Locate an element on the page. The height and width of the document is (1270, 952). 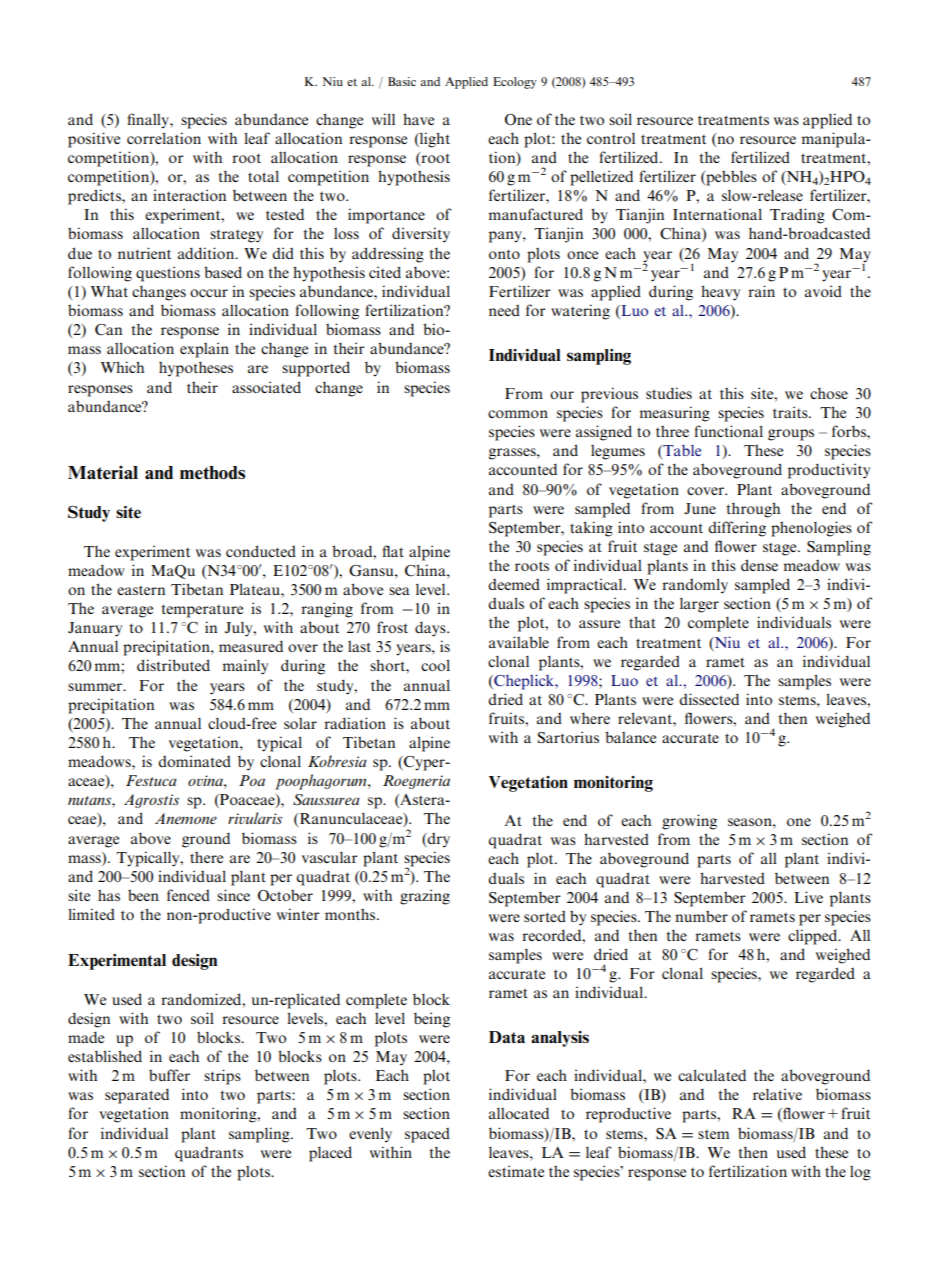
grazing is located at coordinates (425, 897).
